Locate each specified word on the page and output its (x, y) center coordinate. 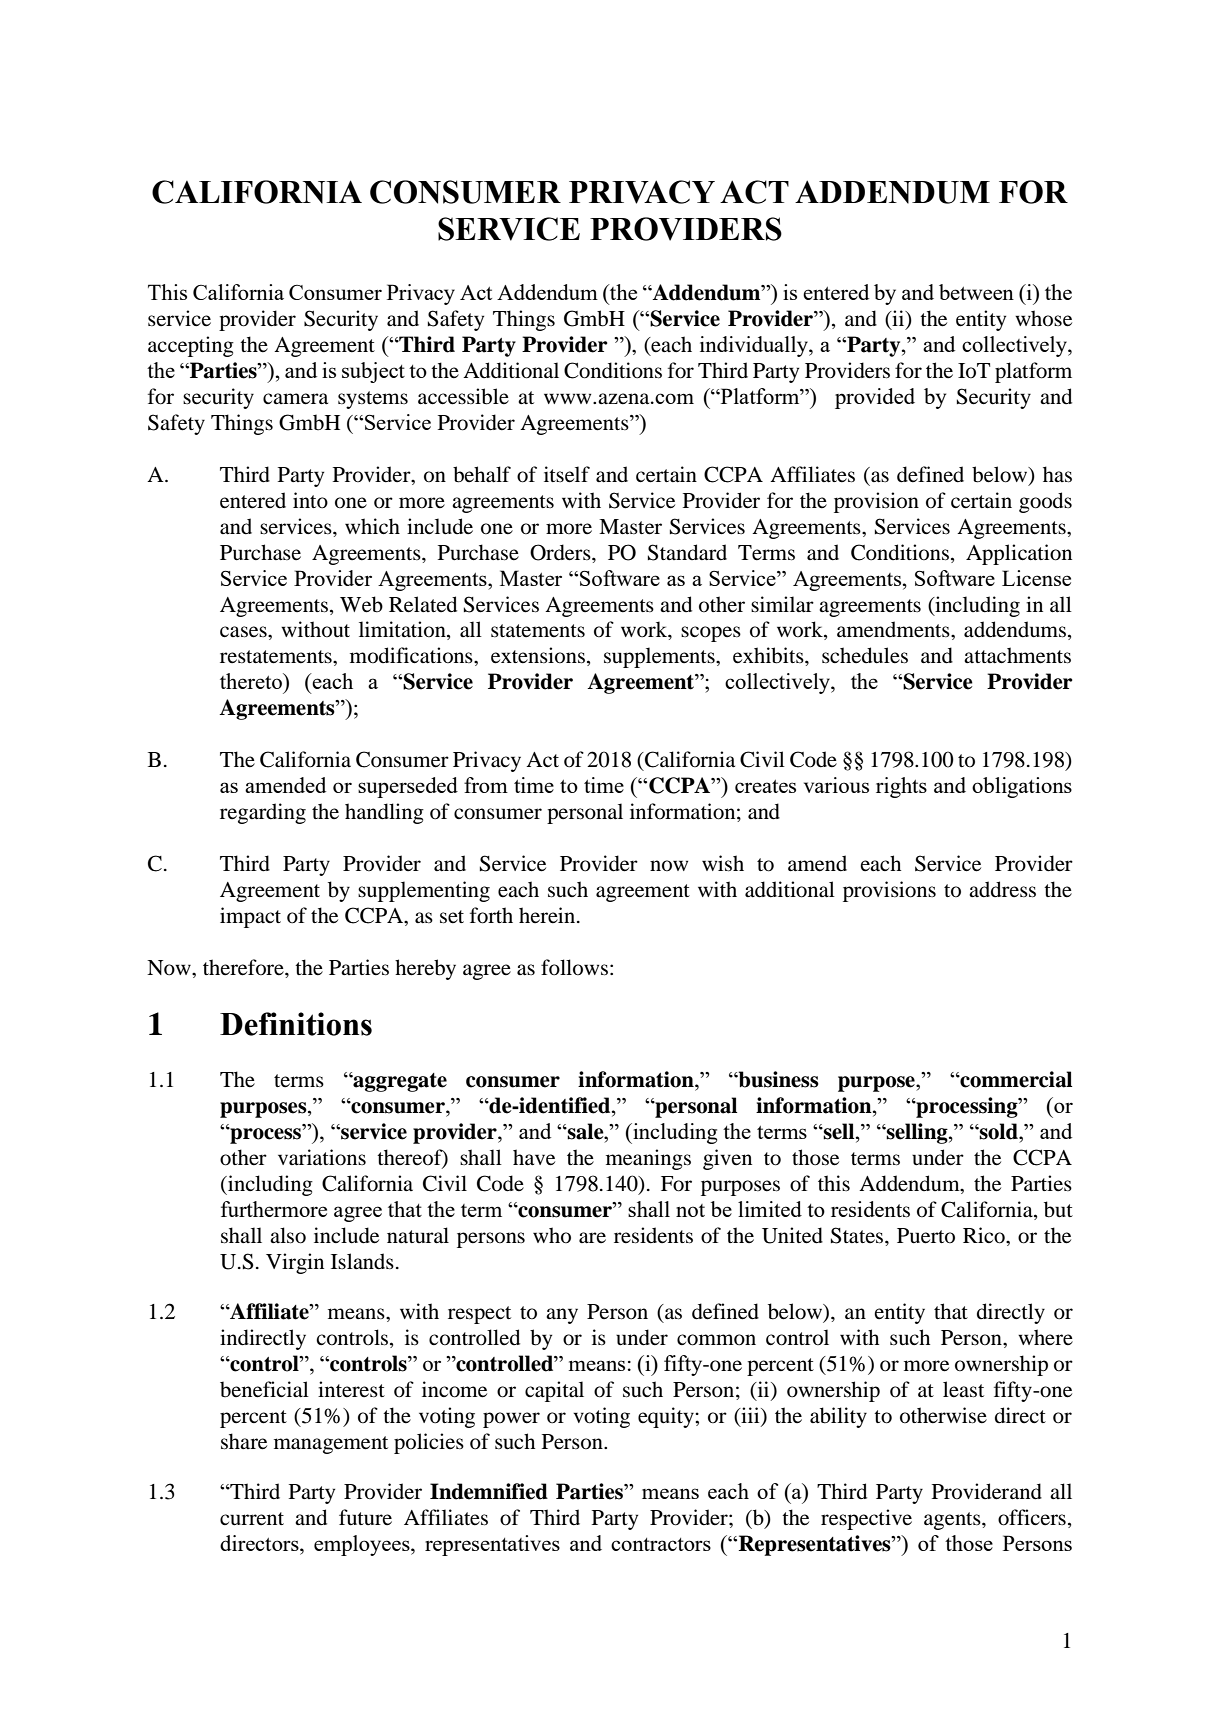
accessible (463, 396)
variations (322, 1157)
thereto (252, 681)
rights (901, 787)
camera (295, 399)
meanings (648, 1159)
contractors (661, 1544)
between (976, 292)
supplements (660, 657)
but (1058, 1209)
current (252, 1519)
